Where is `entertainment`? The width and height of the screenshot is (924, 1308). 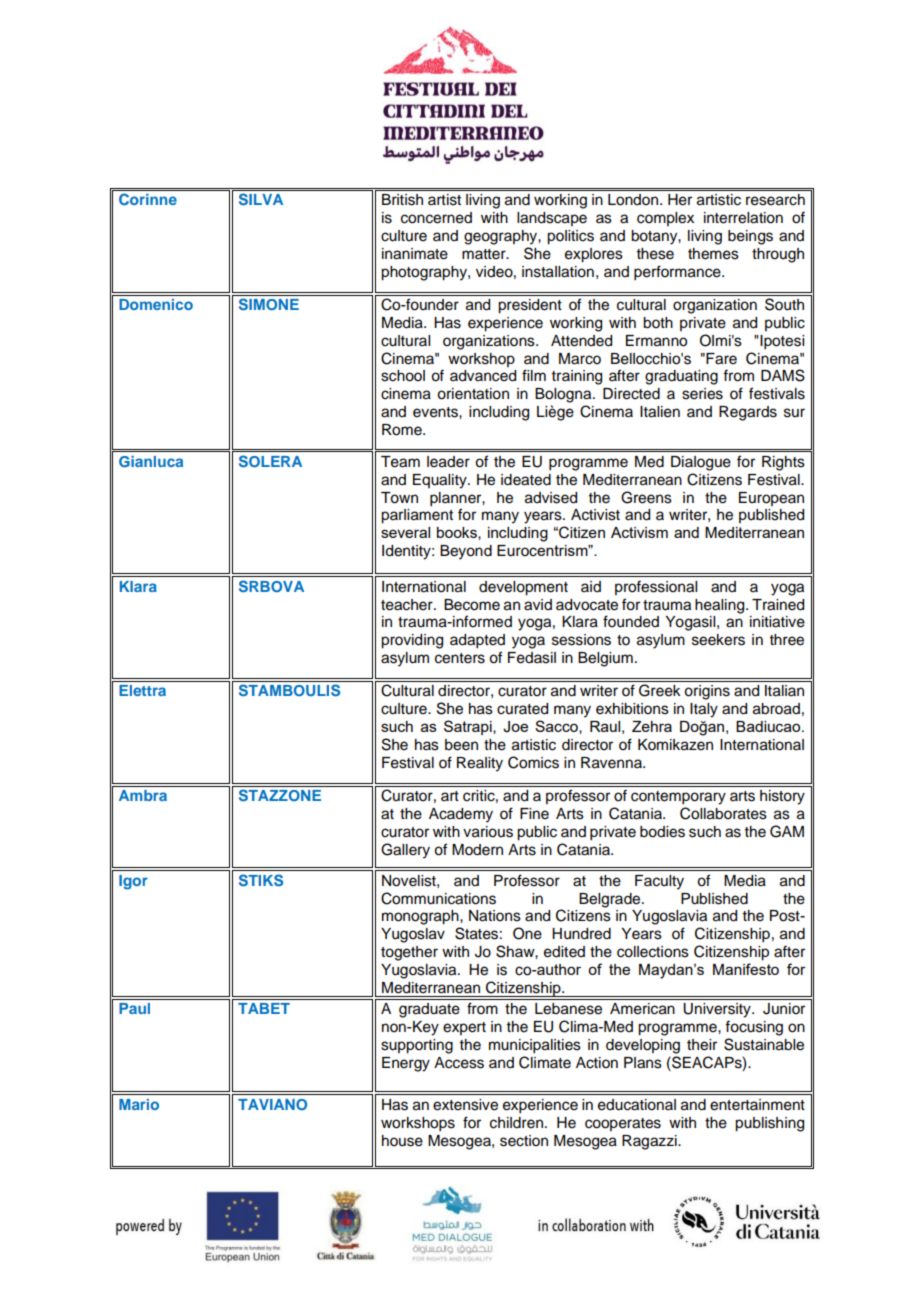
entertainment is located at coordinates (757, 1105).
